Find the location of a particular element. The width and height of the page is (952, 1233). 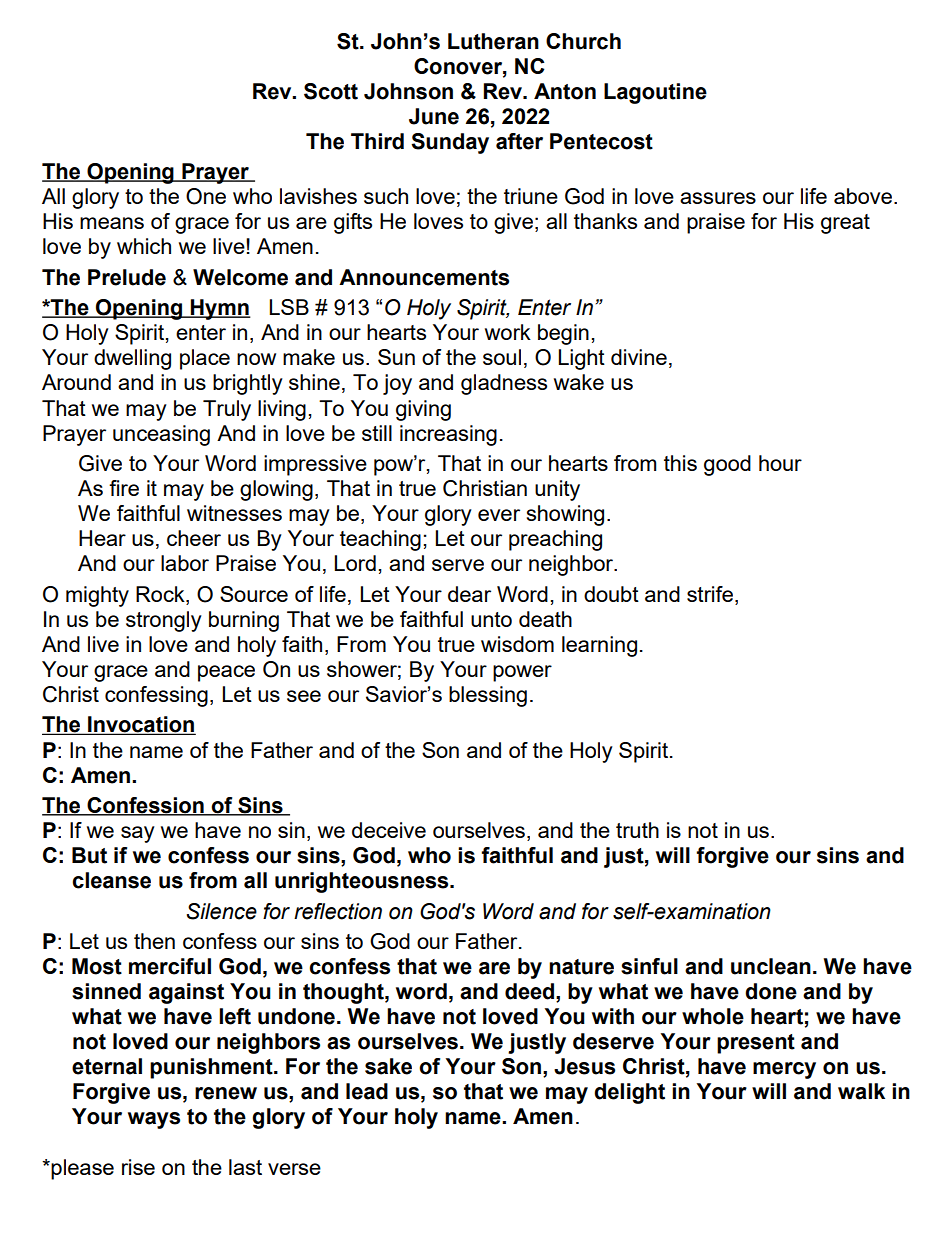

divine is located at coordinates (639, 357).
